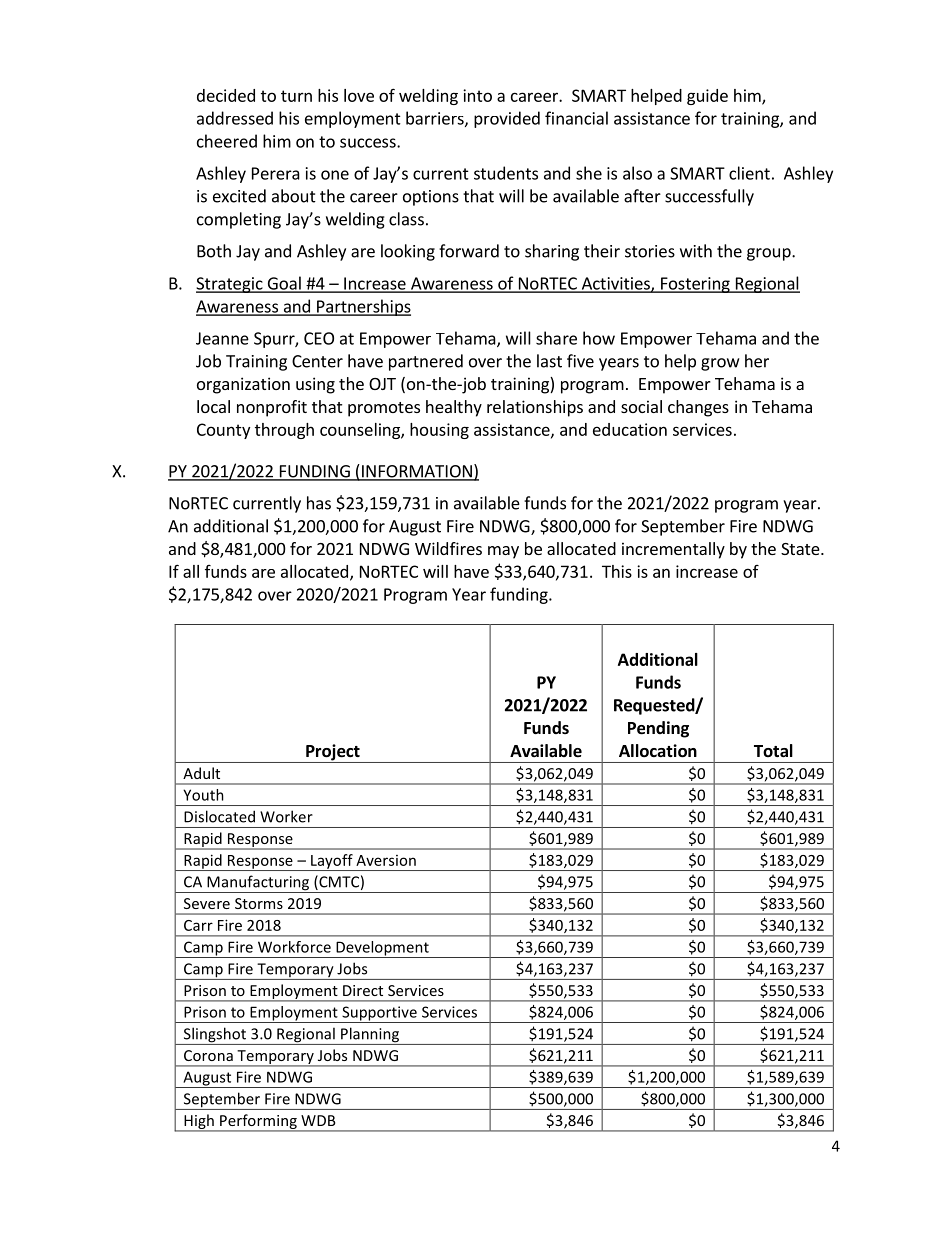 This screenshot has height=1233, width=952. I want to click on guide, so click(707, 97).
